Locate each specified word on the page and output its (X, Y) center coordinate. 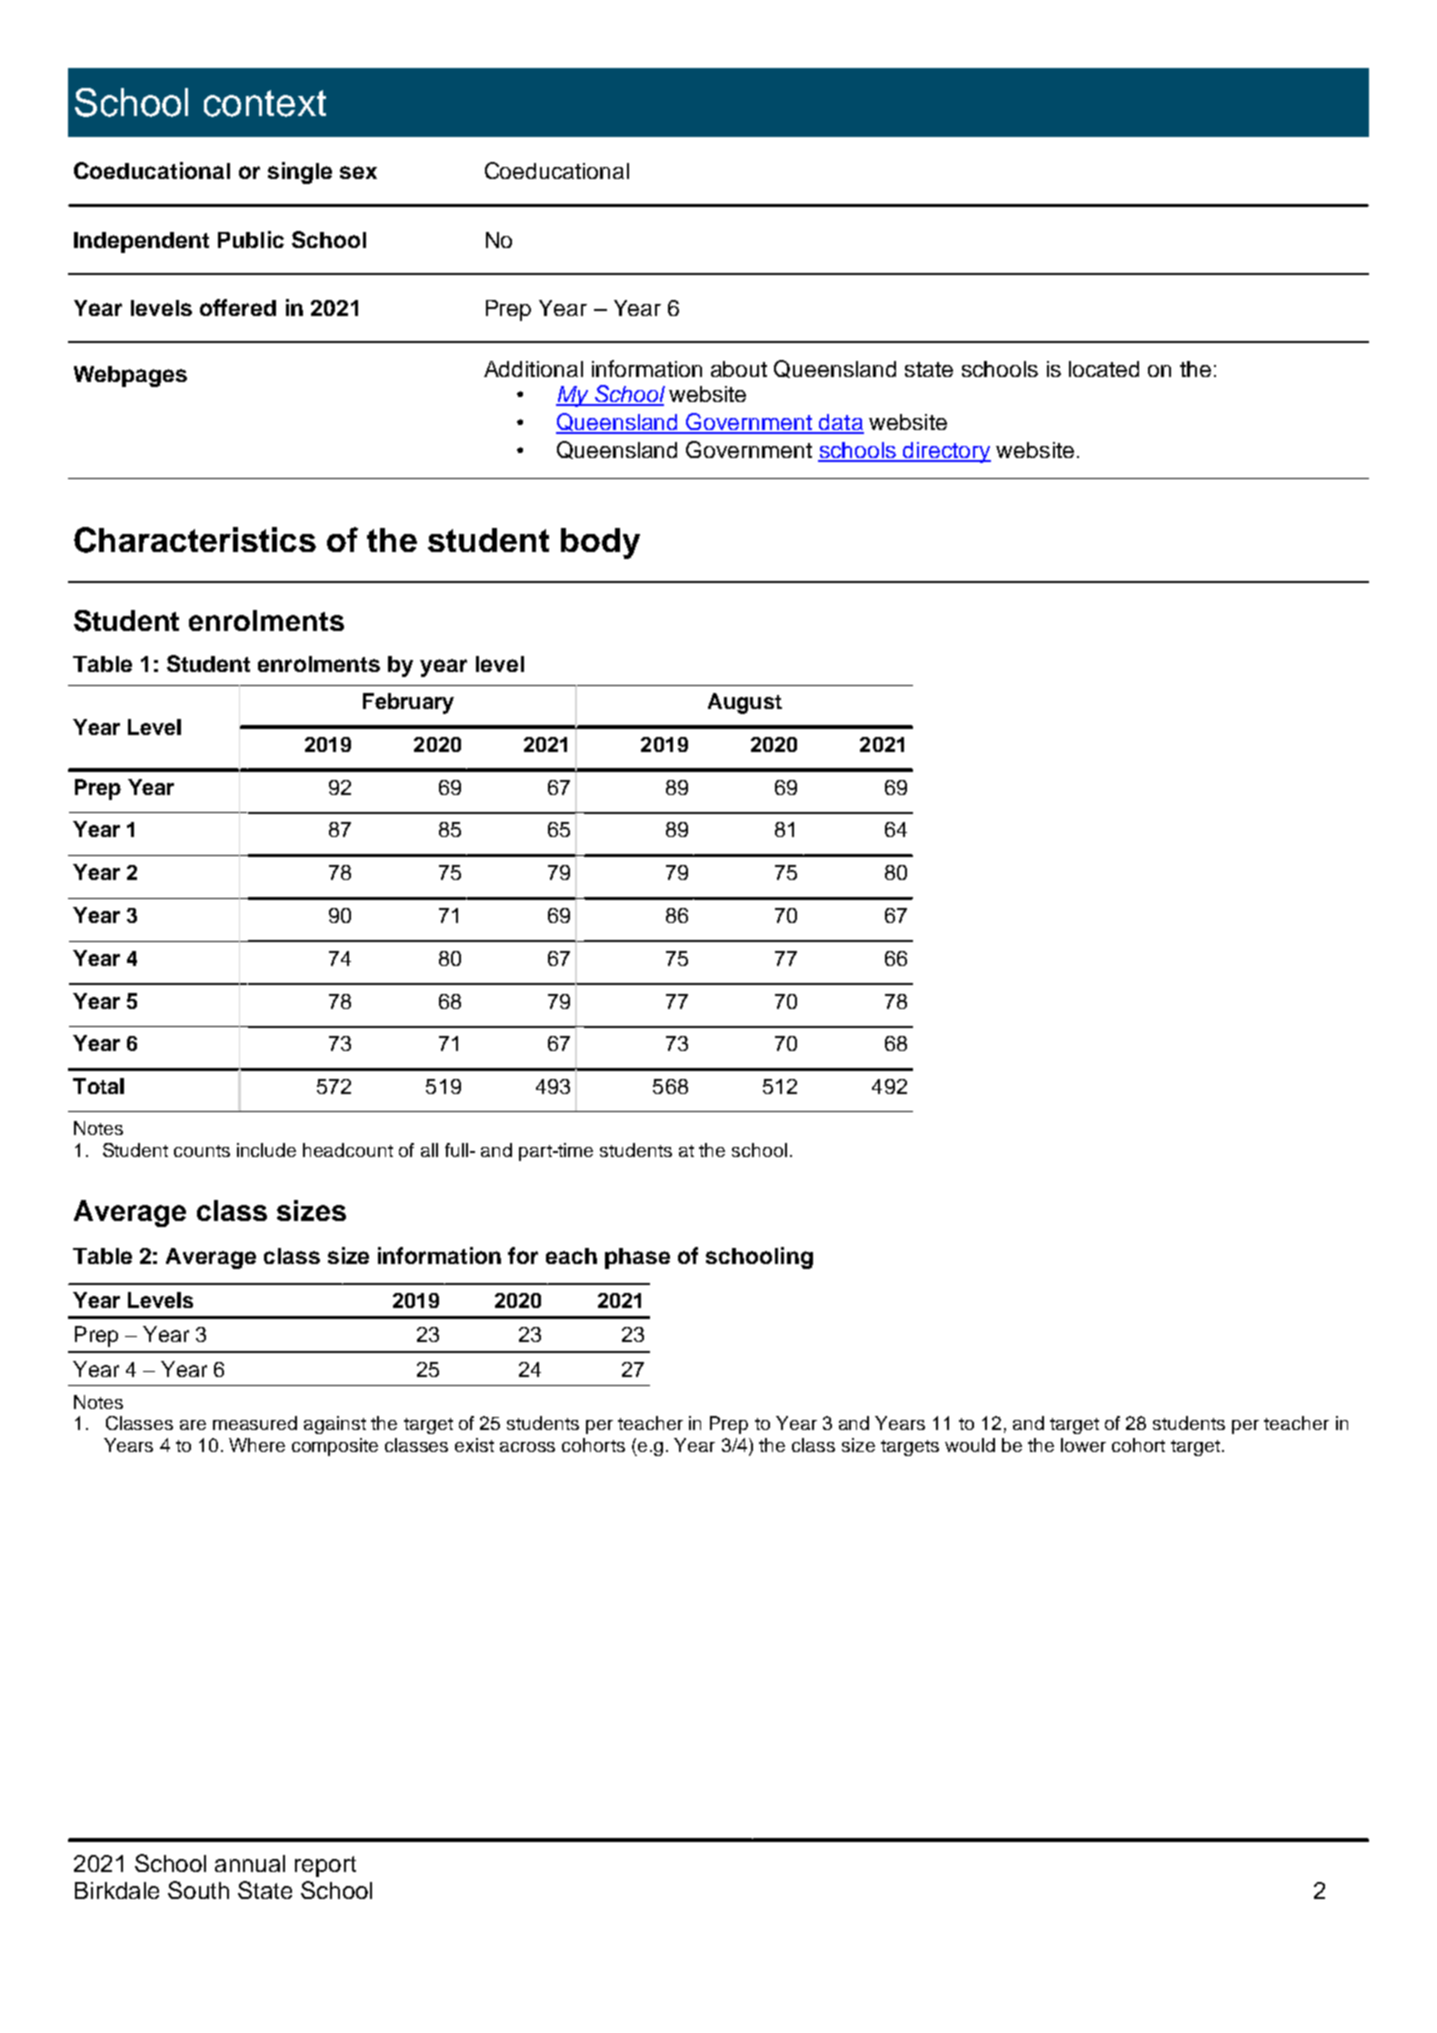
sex (358, 172)
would (970, 1445)
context (265, 103)
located (1104, 369)
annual (250, 1863)
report (325, 1866)
